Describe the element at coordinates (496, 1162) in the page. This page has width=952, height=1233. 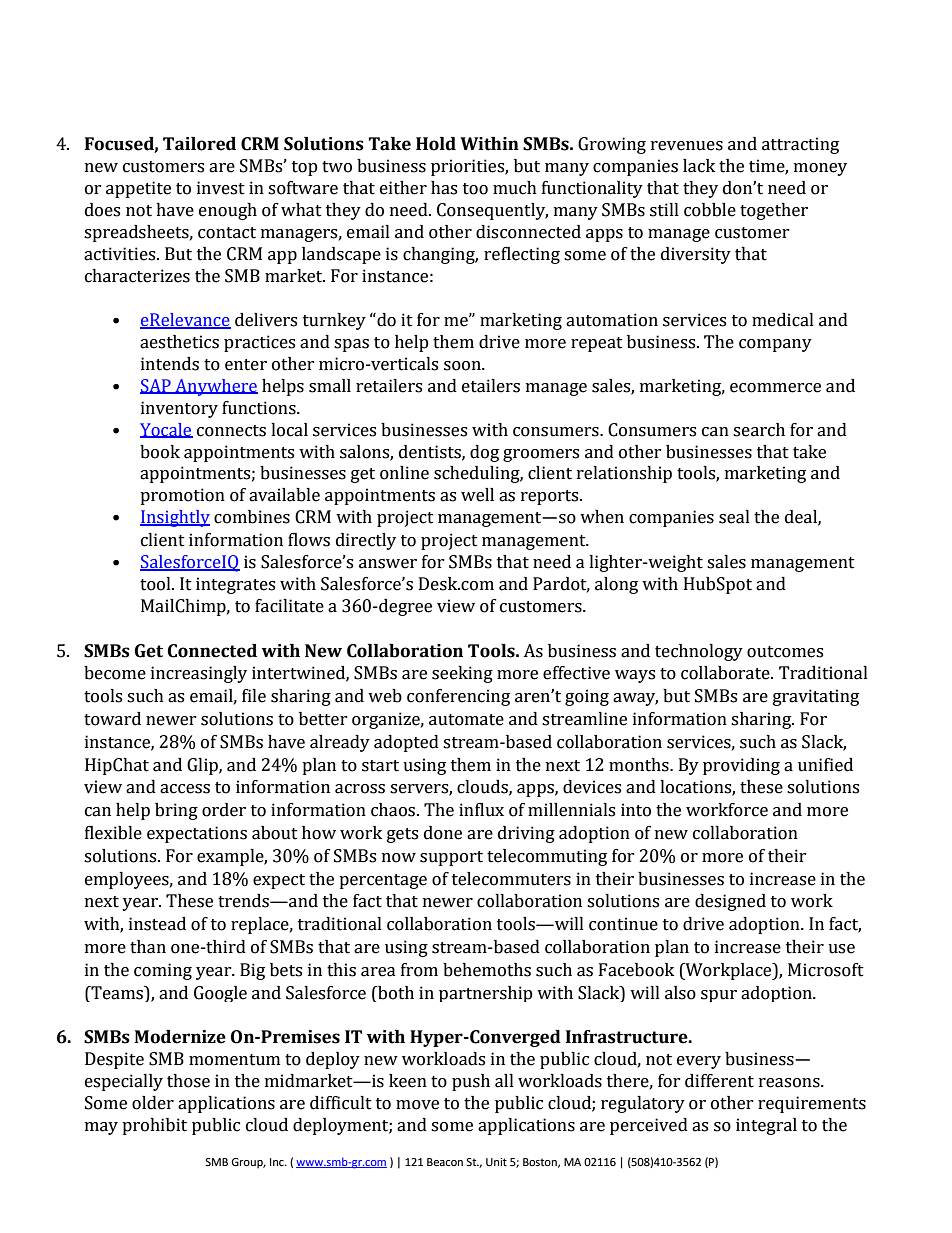
I see `Unit` at that location.
